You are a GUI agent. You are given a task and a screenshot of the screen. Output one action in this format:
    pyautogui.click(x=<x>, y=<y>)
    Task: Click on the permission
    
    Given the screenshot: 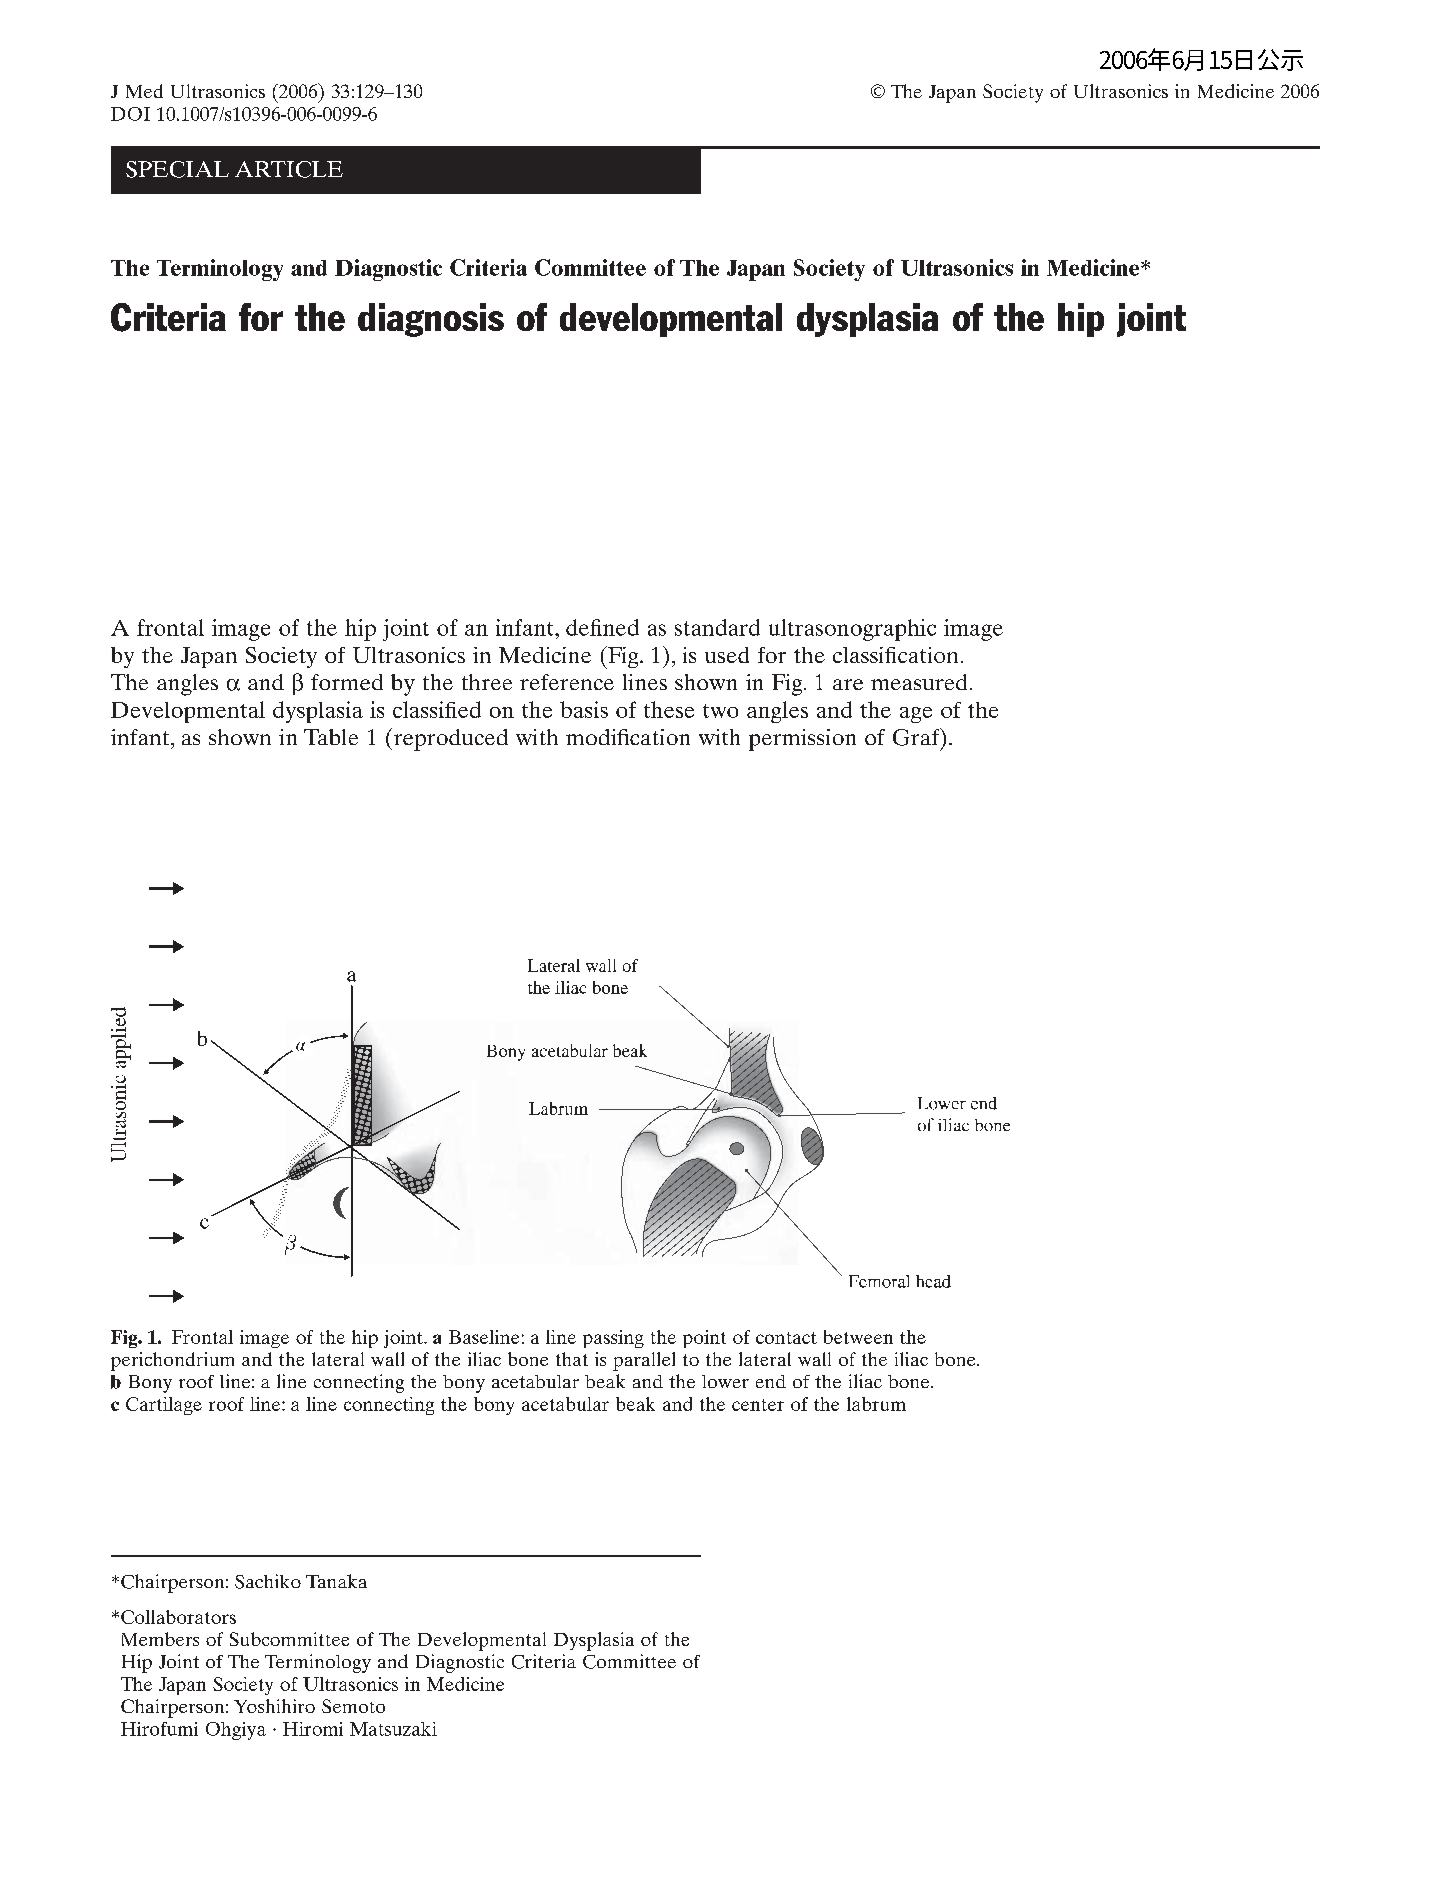 What is the action you would take?
    pyautogui.click(x=802, y=740)
